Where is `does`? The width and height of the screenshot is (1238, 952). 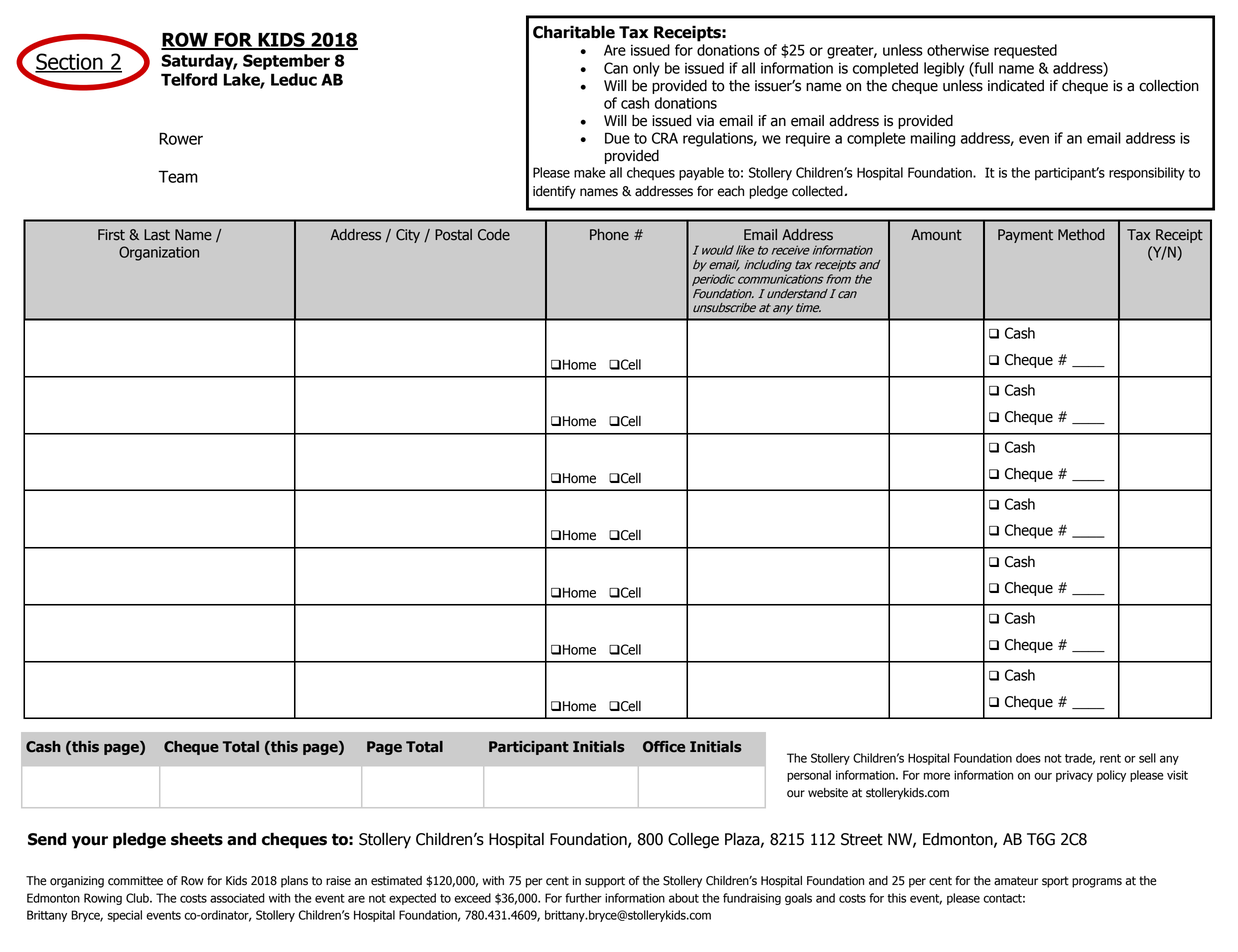 does is located at coordinates (1028, 758).
